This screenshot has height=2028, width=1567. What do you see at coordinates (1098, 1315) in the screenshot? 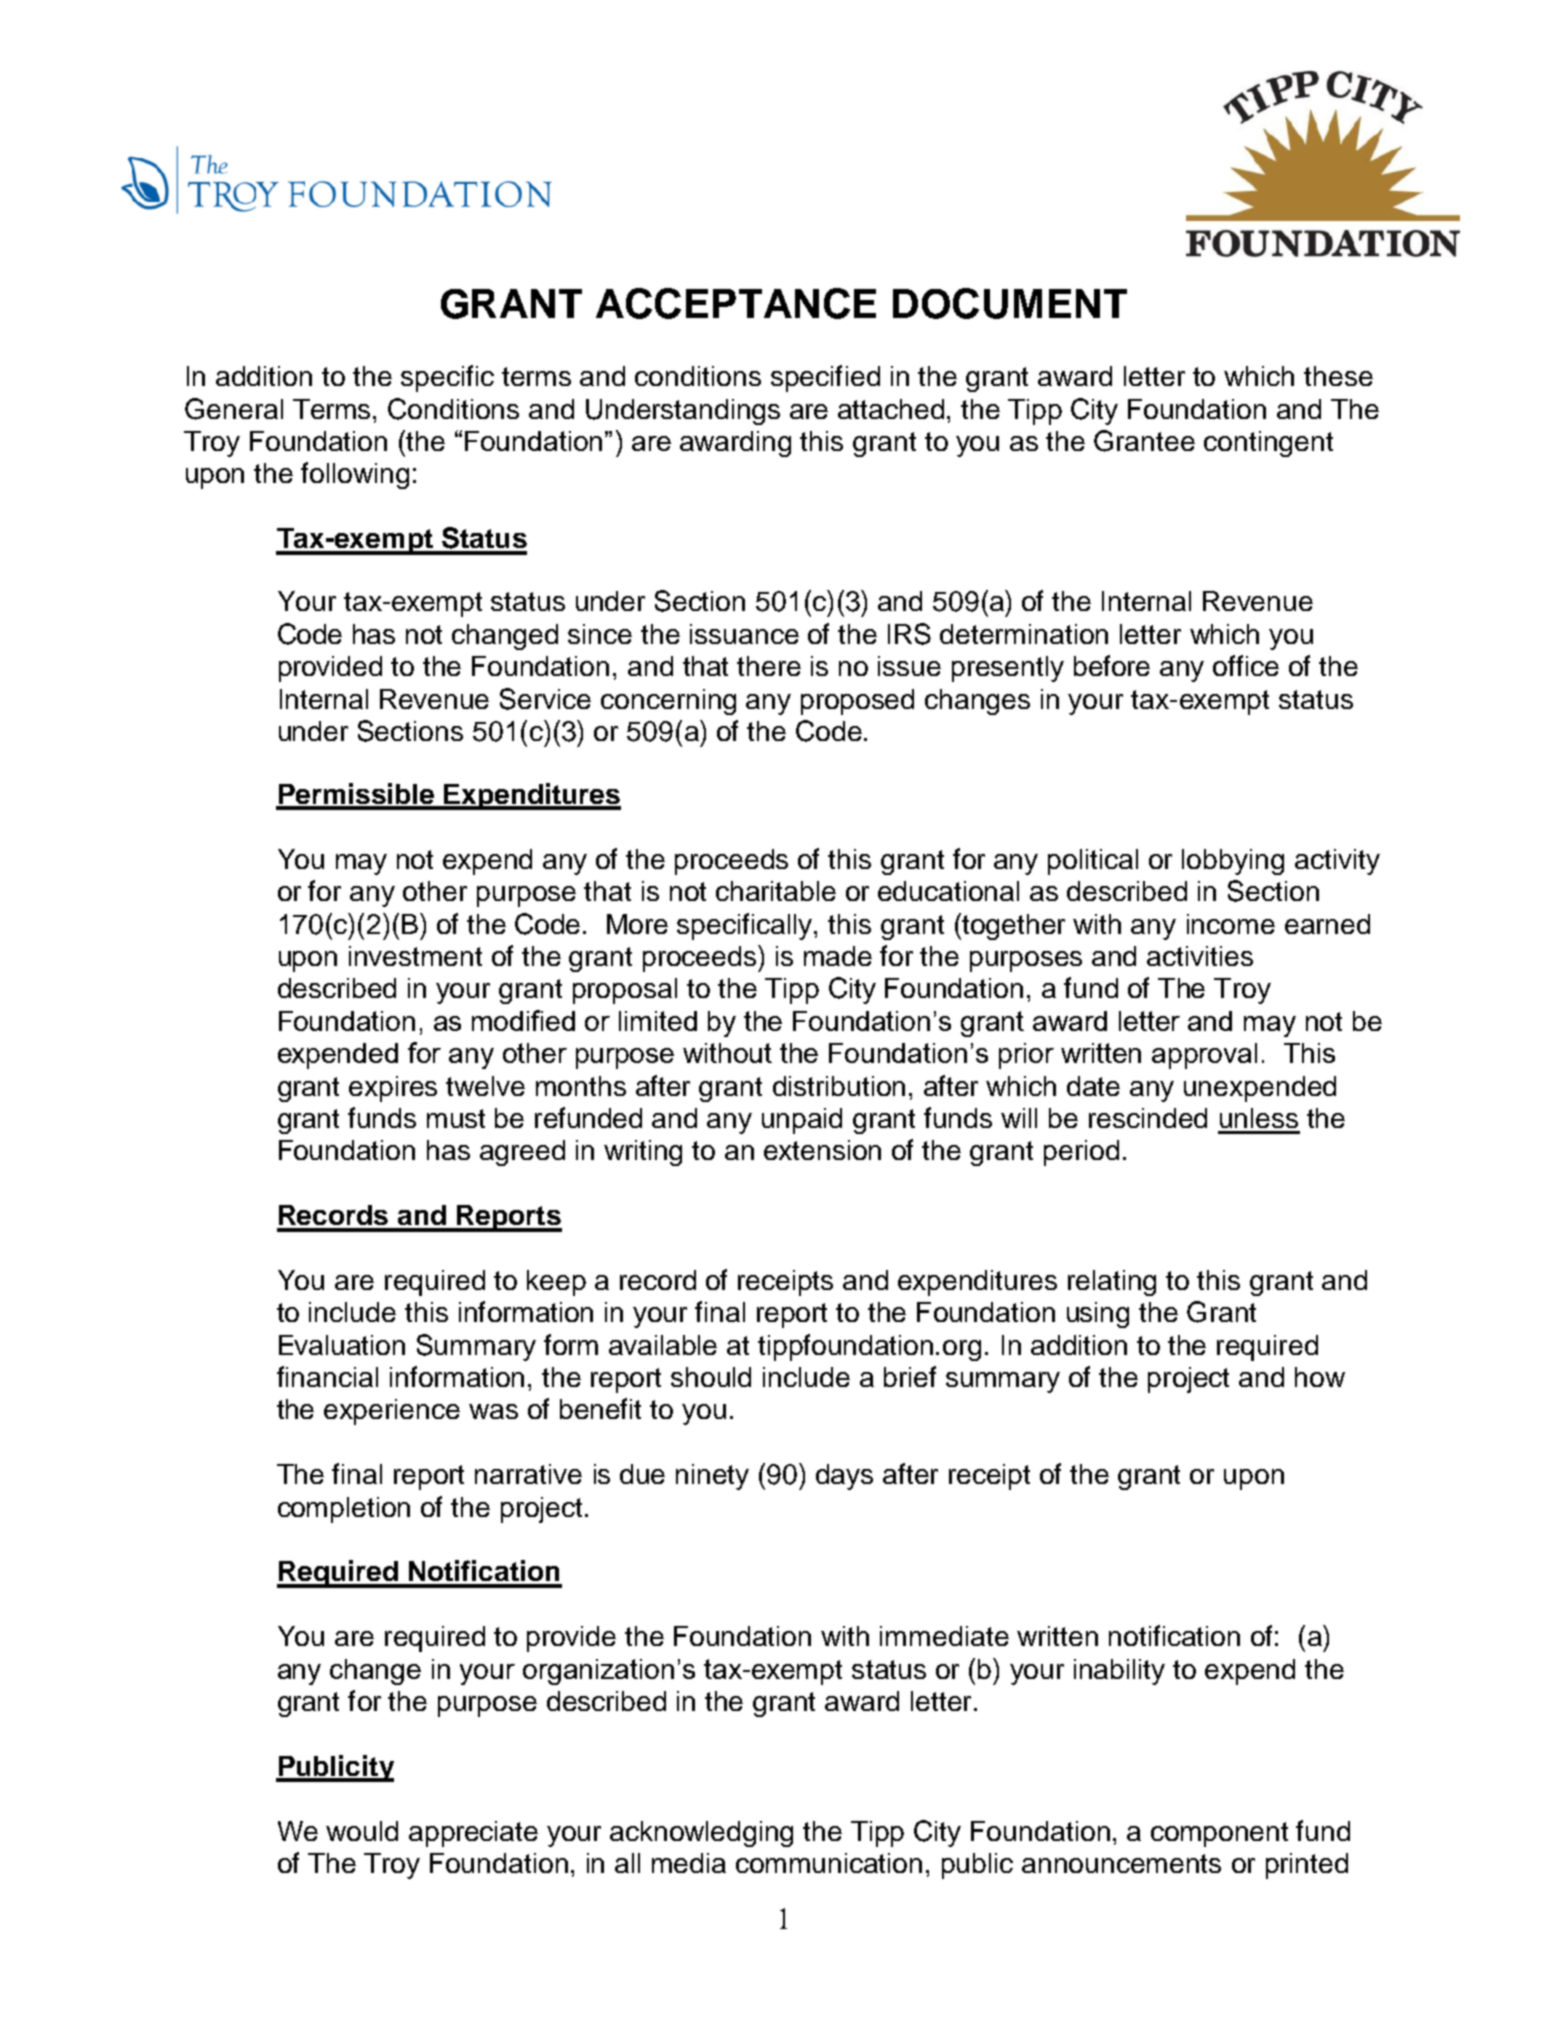
I see `using` at bounding box center [1098, 1315].
